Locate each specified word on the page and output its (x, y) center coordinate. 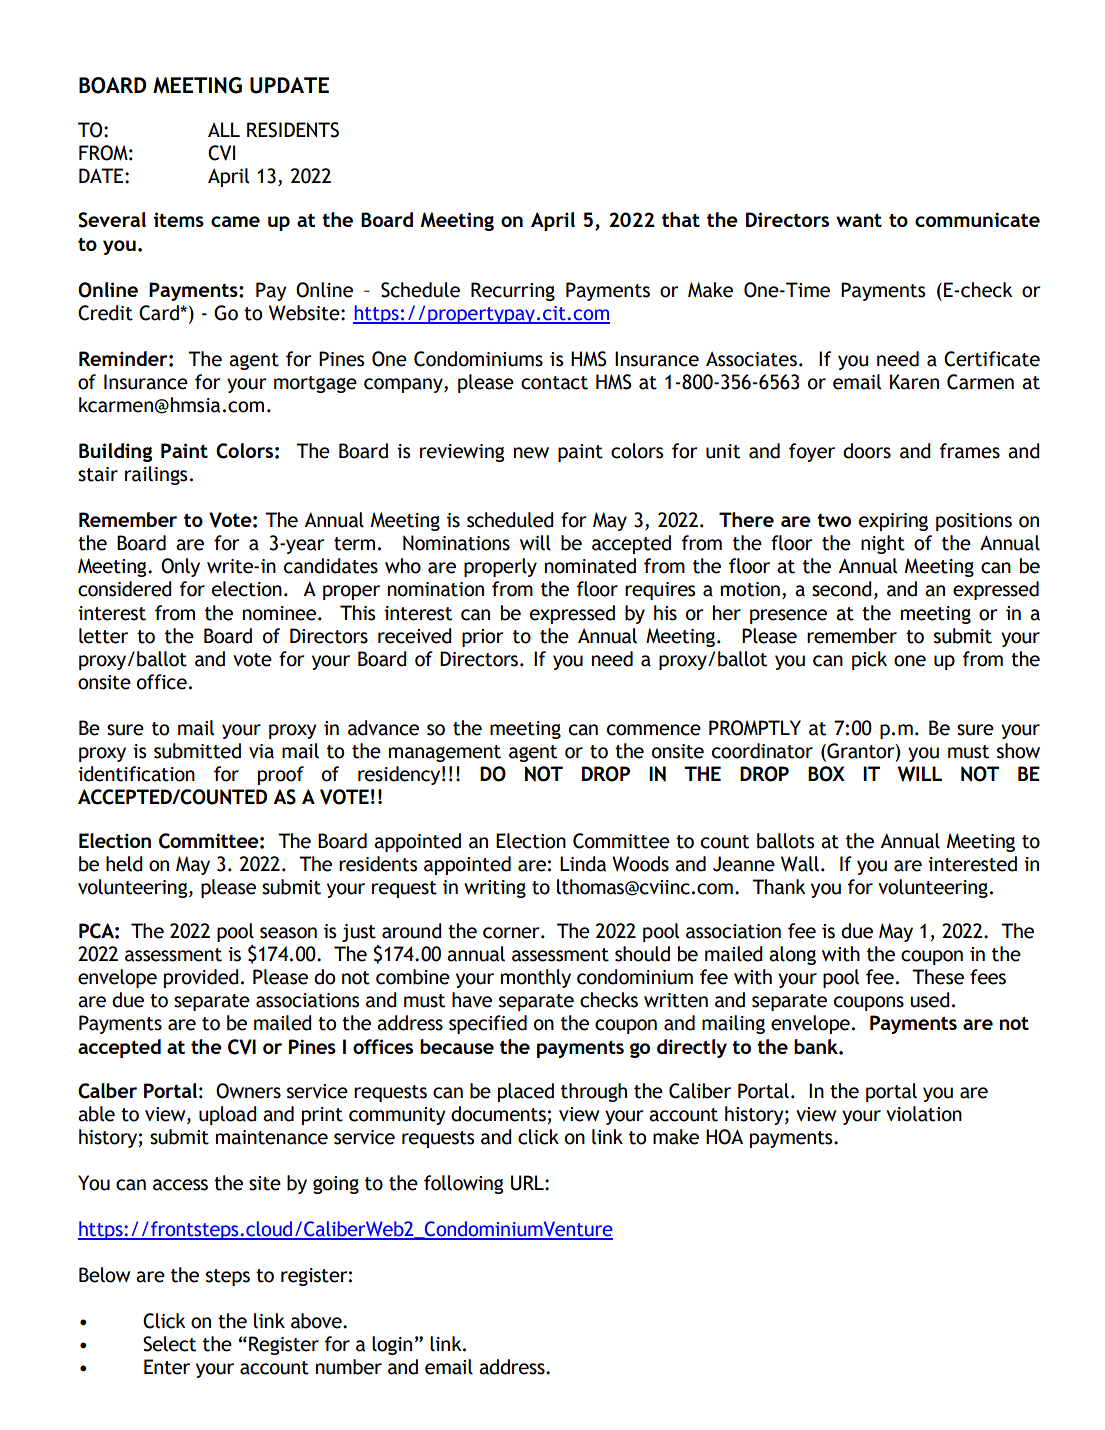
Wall (800, 864)
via (261, 751)
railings (156, 475)
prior (482, 638)
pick (869, 660)
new (531, 453)
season (288, 933)
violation (924, 1114)
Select (169, 1344)
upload (228, 1115)
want (859, 220)
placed (526, 1092)
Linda (583, 864)
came (235, 221)
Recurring (513, 291)
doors (867, 451)
